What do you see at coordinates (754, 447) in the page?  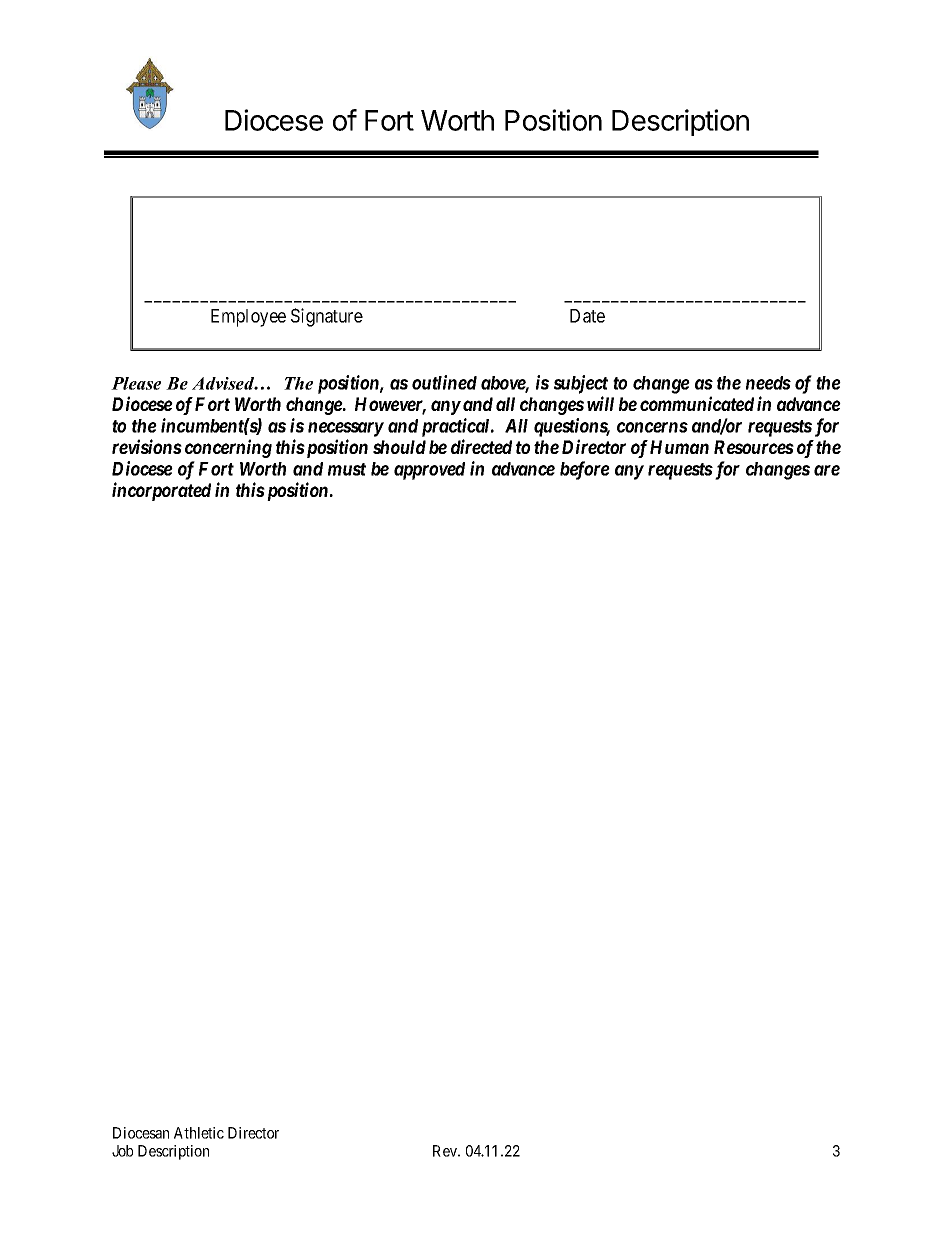 I see `Resources` at bounding box center [754, 447].
